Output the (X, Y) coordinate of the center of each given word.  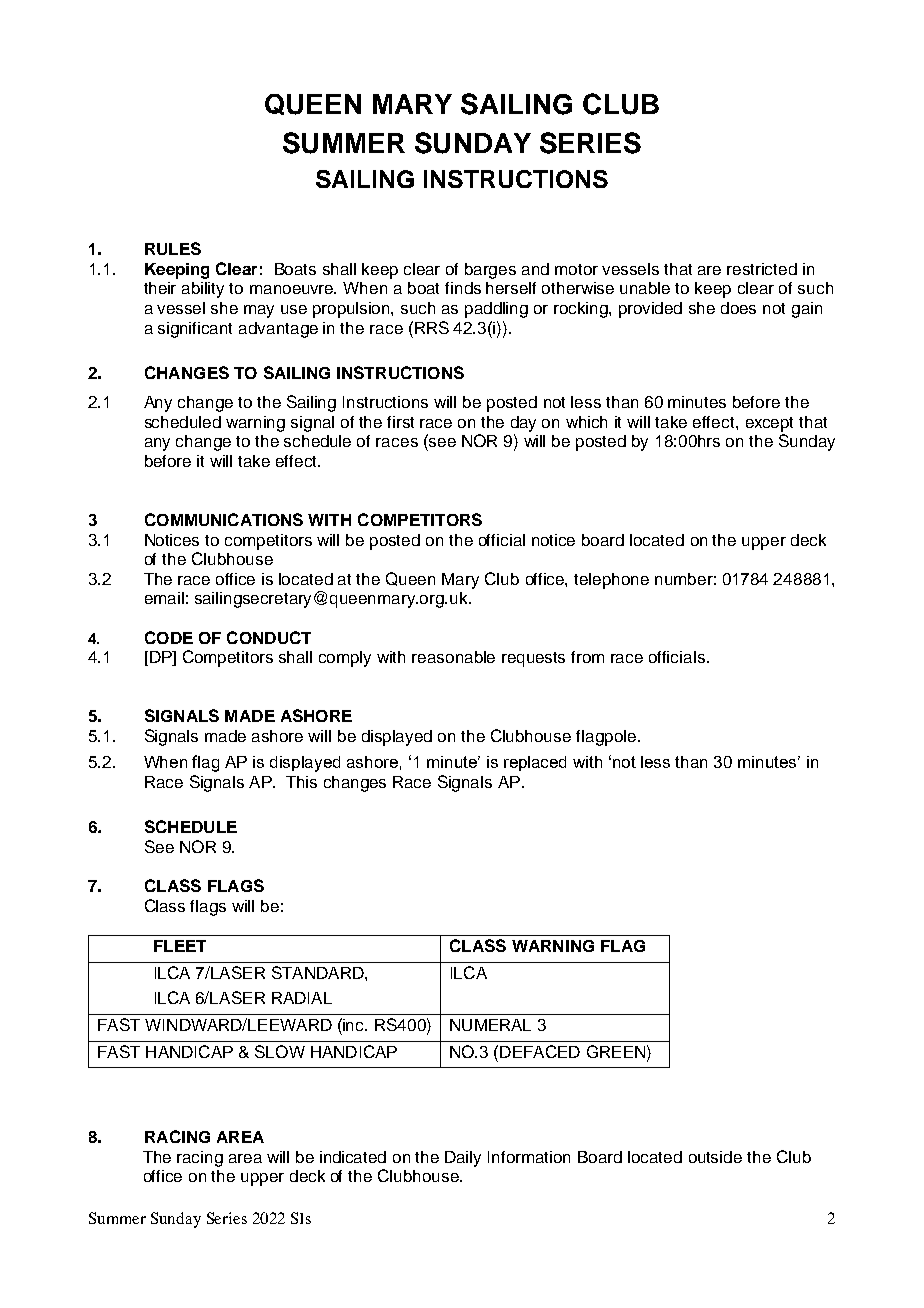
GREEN (616, 1051)
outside (715, 1157)
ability (203, 290)
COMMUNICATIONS (224, 519)
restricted (762, 269)
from (587, 657)
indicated (353, 1157)
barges (490, 271)
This (301, 782)
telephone (611, 581)
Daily (463, 1159)
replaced (535, 763)
